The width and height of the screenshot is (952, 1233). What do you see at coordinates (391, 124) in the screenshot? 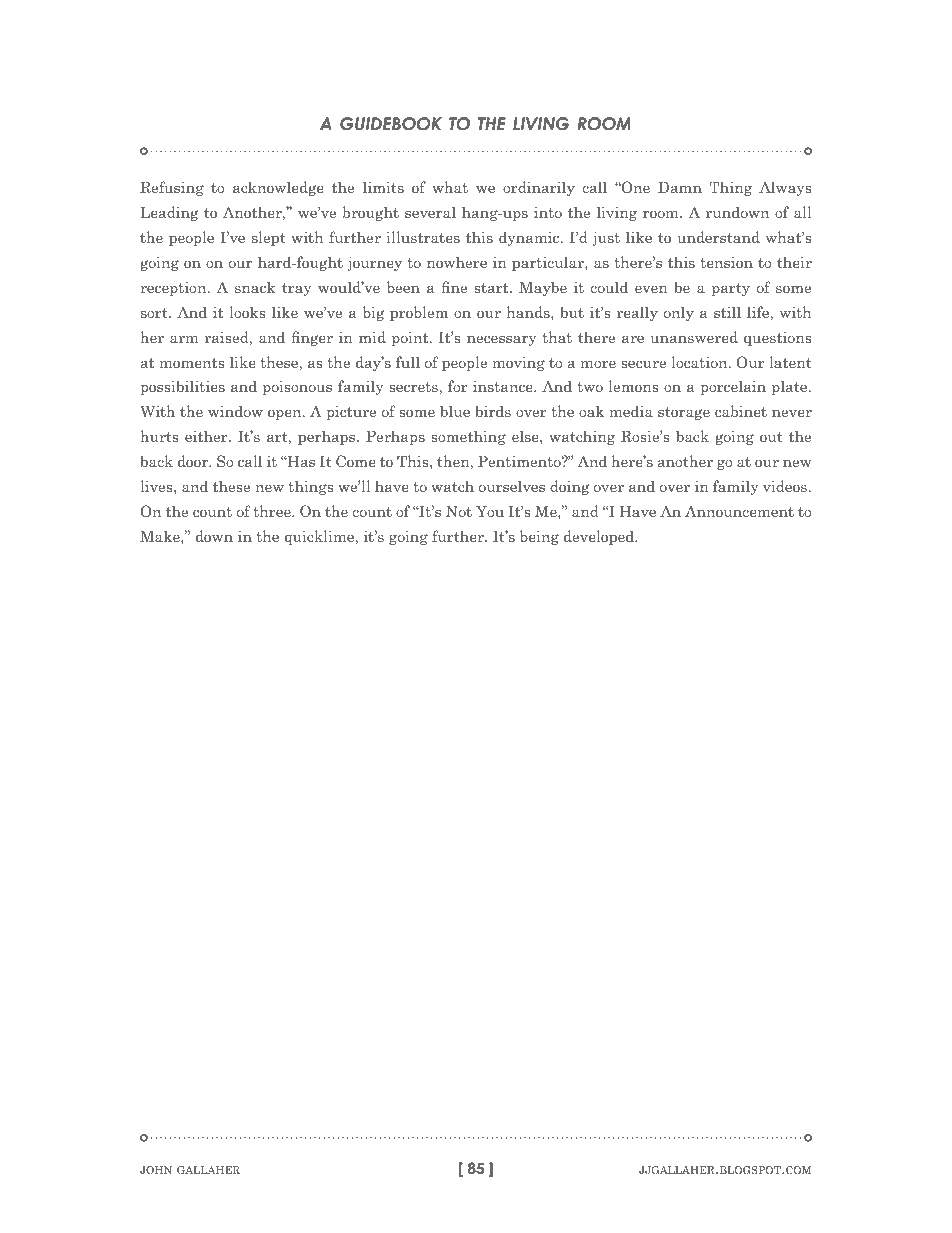
I see `guidebook` at bounding box center [391, 124].
